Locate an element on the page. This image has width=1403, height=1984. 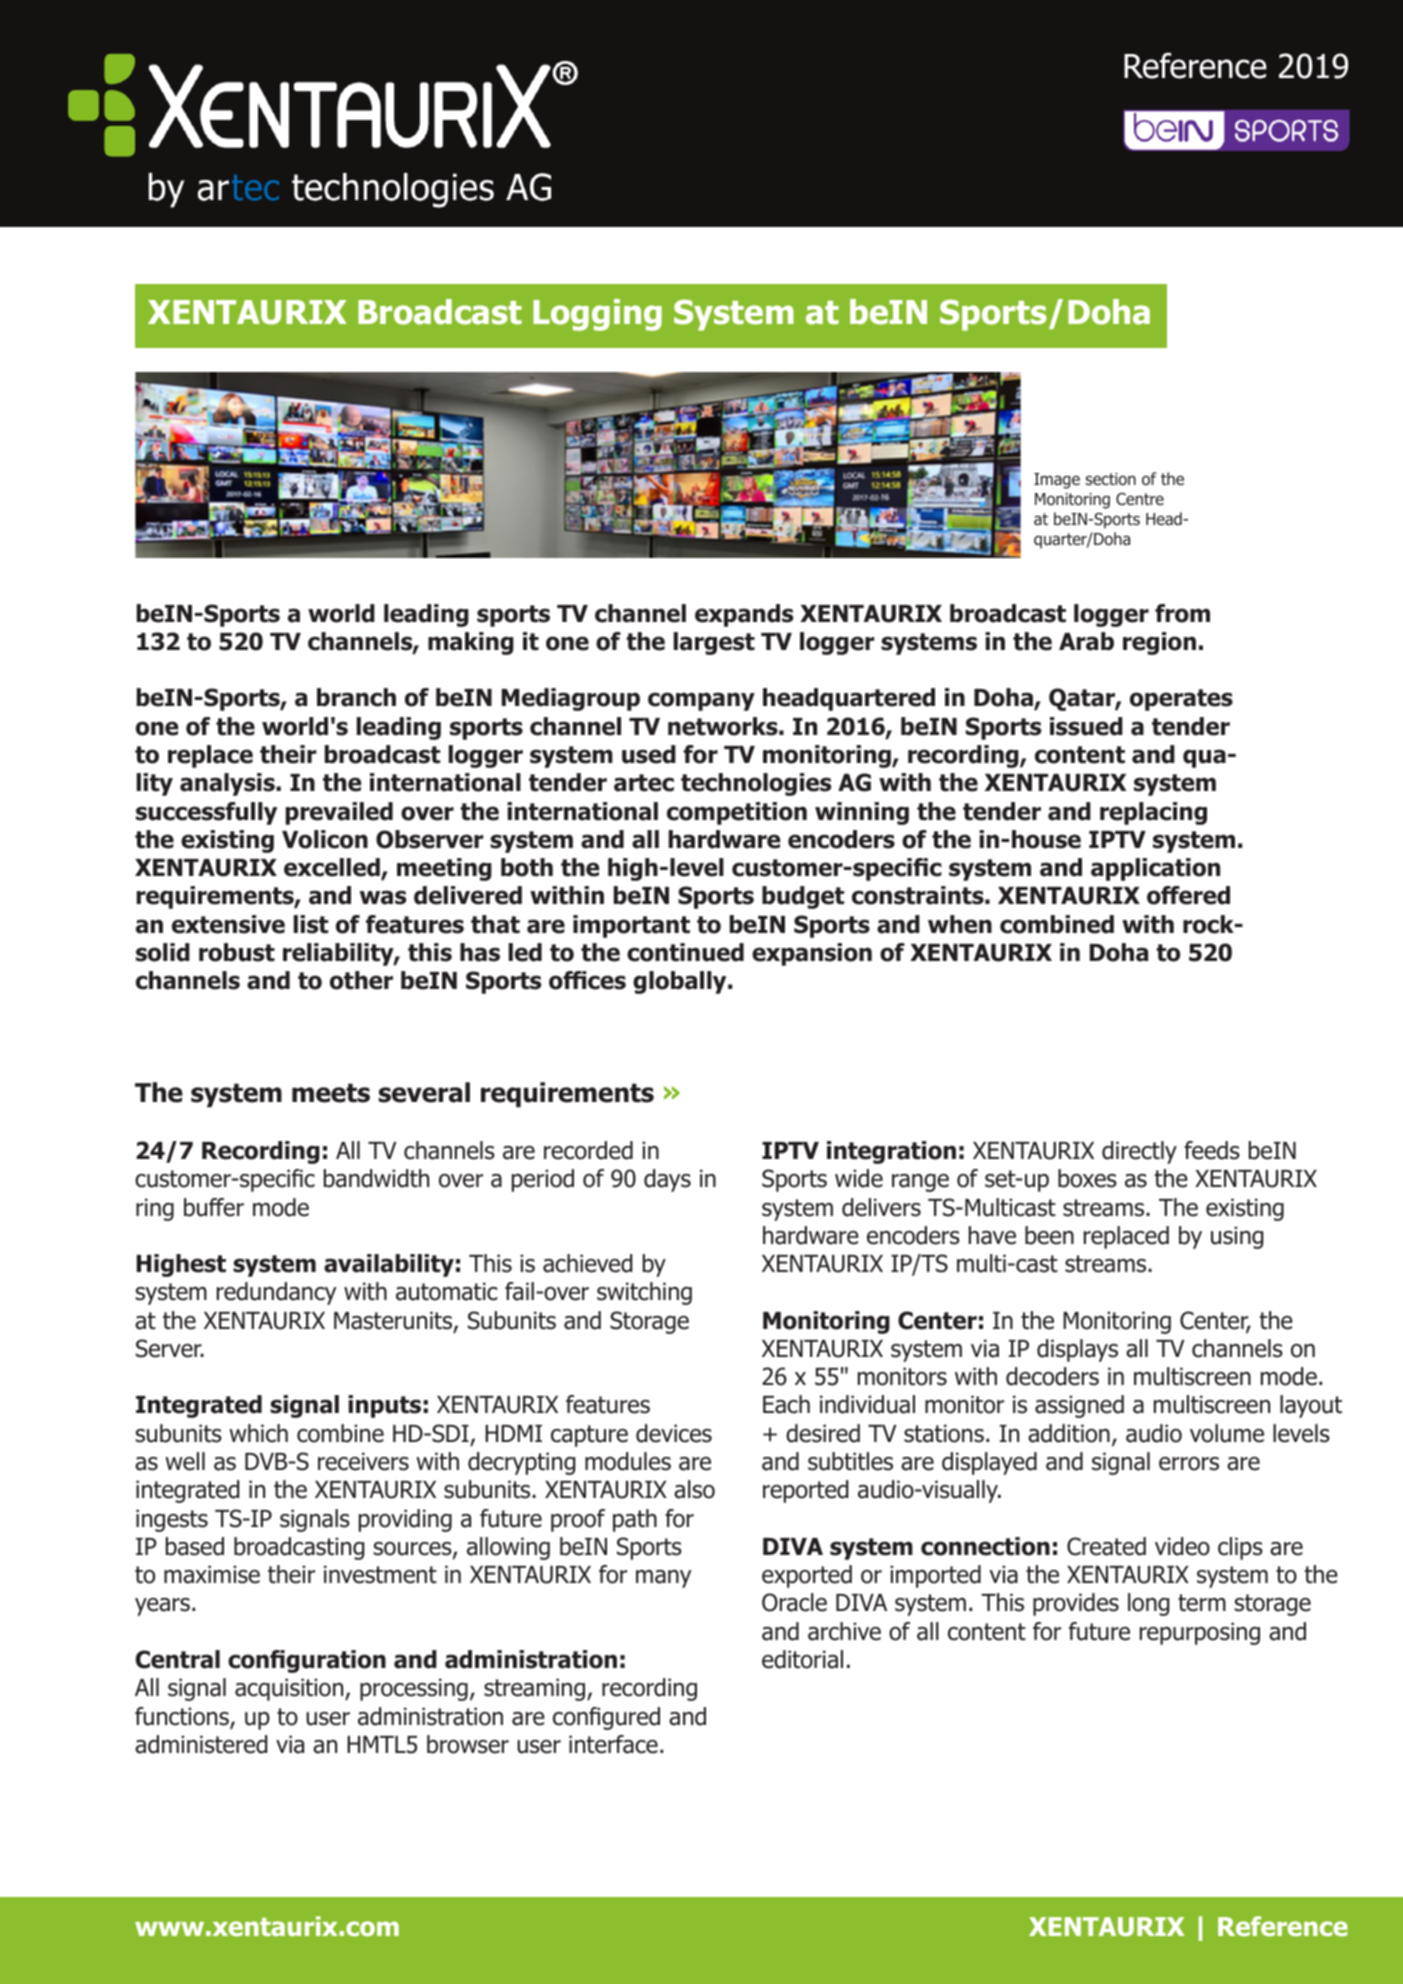
Image is located at coordinates (1057, 481).
